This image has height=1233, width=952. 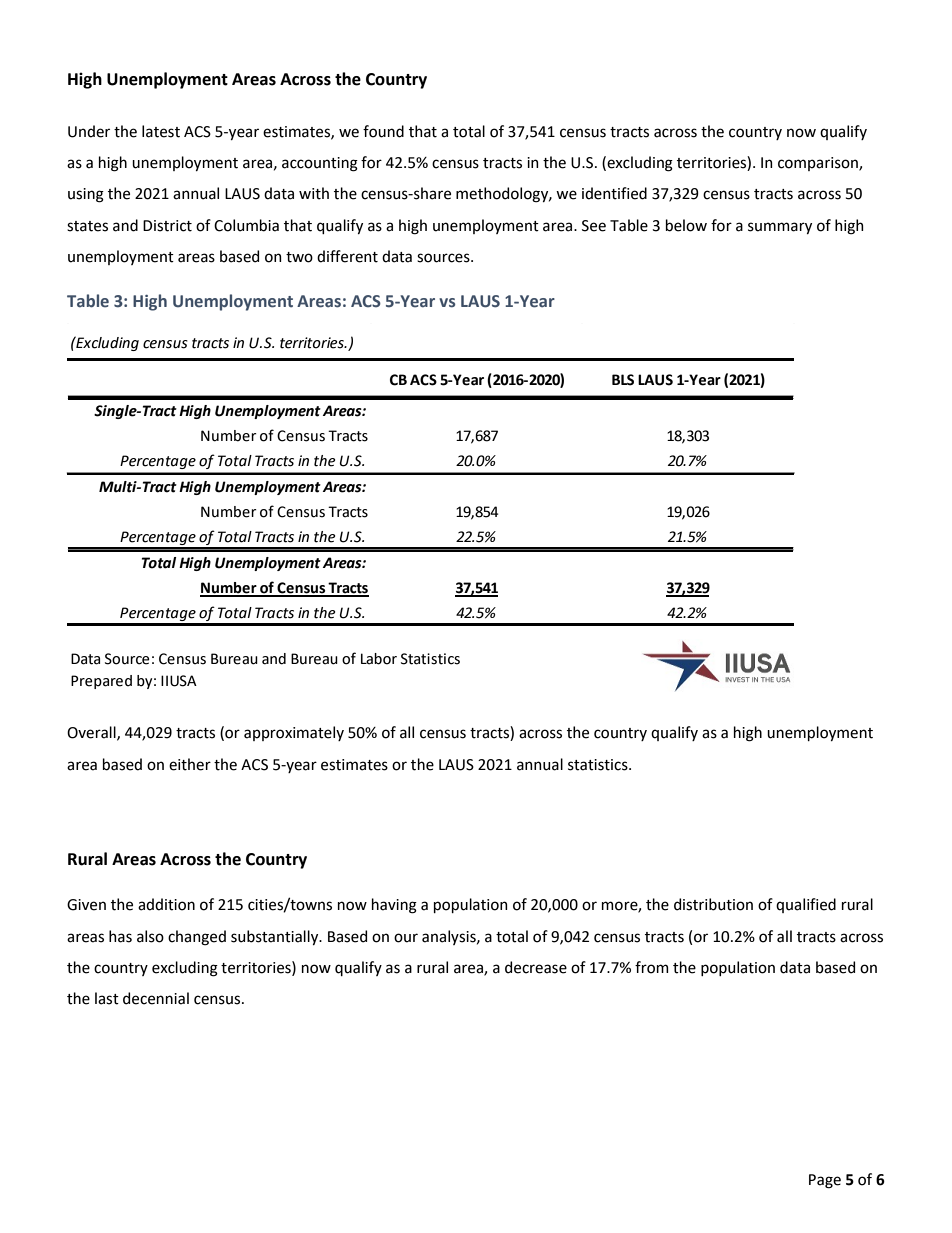 What do you see at coordinates (394, 906) in the image?
I see `having` at bounding box center [394, 906].
